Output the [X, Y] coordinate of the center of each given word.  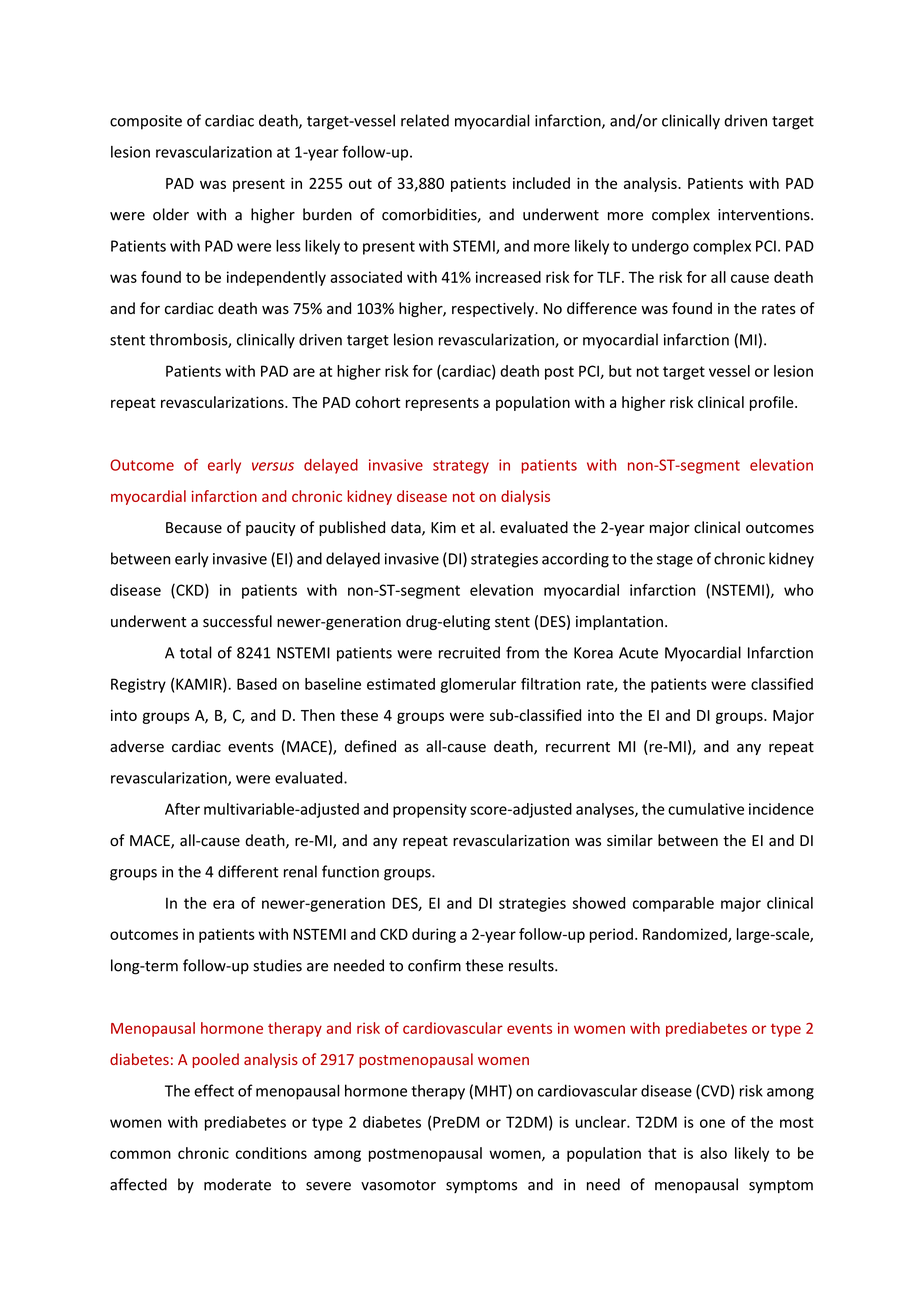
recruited [469, 652]
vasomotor [398, 1185]
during [434, 935]
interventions [765, 215]
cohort [377, 402]
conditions [271, 1153]
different [248, 871]
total [196, 652]
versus [273, 466]
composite [146, 122]
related [425, 120]
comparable [673, 904]
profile [773, 403]
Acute [638, 653]
